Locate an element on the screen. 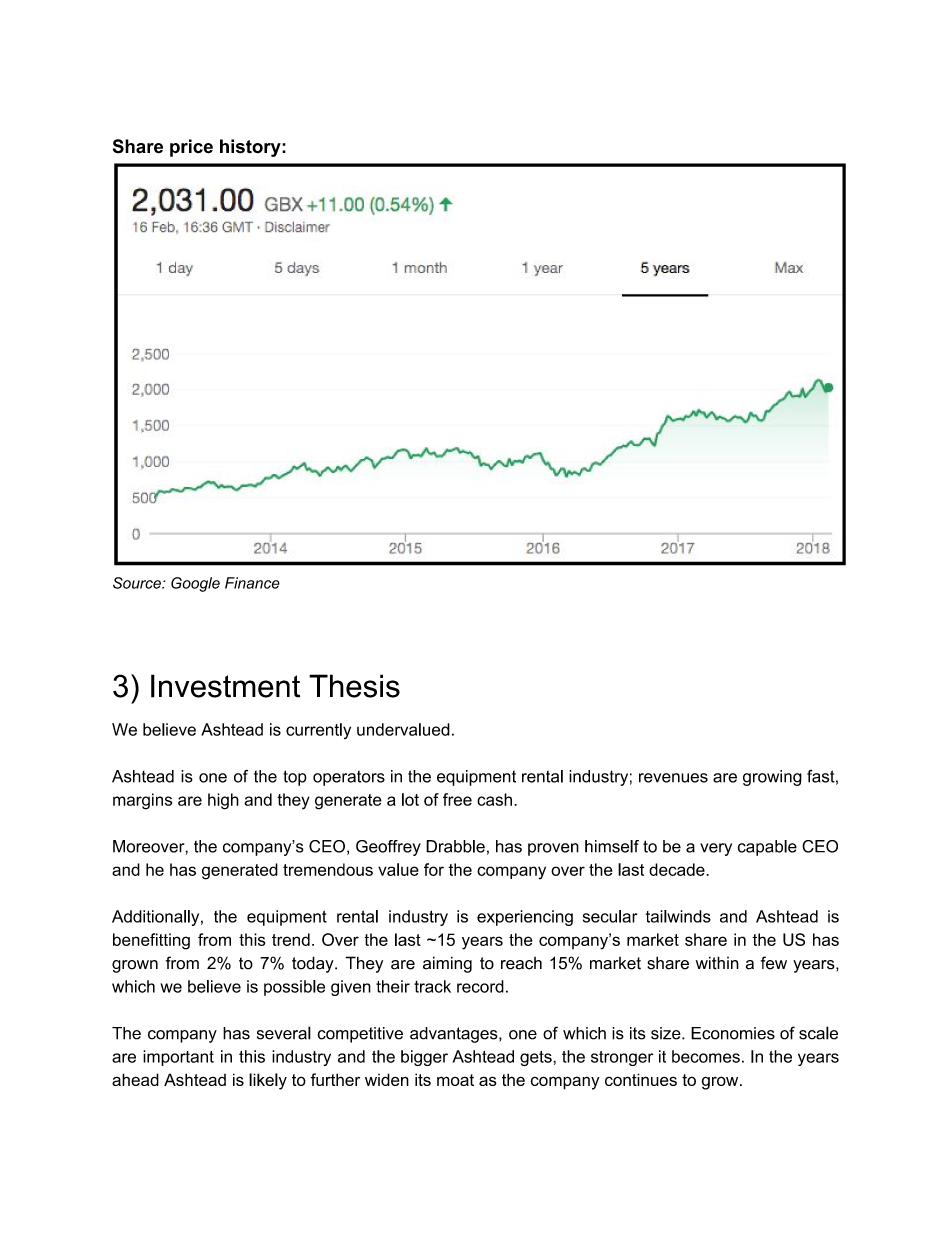 This screenshot has height=1233, width=952. advantages is located at coordinates (455, 1035).
